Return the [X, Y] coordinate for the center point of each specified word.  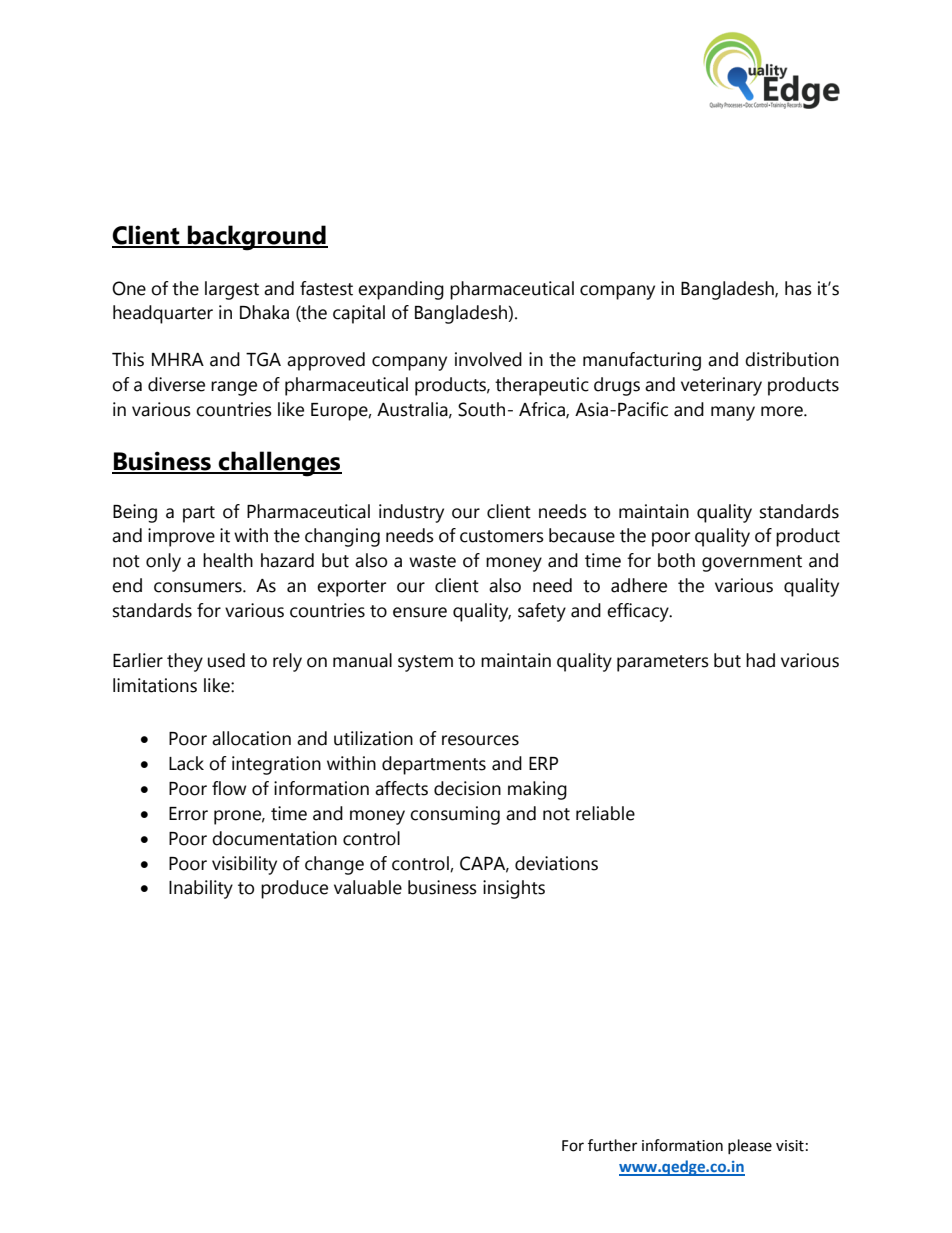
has [798, 288]
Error [188, 814]
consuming [455, 815]
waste [432, 561]
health [228, 560]
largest [232, 290]
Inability [201, 889]
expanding [401, 290]
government [752, 563]
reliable [605, 813]
